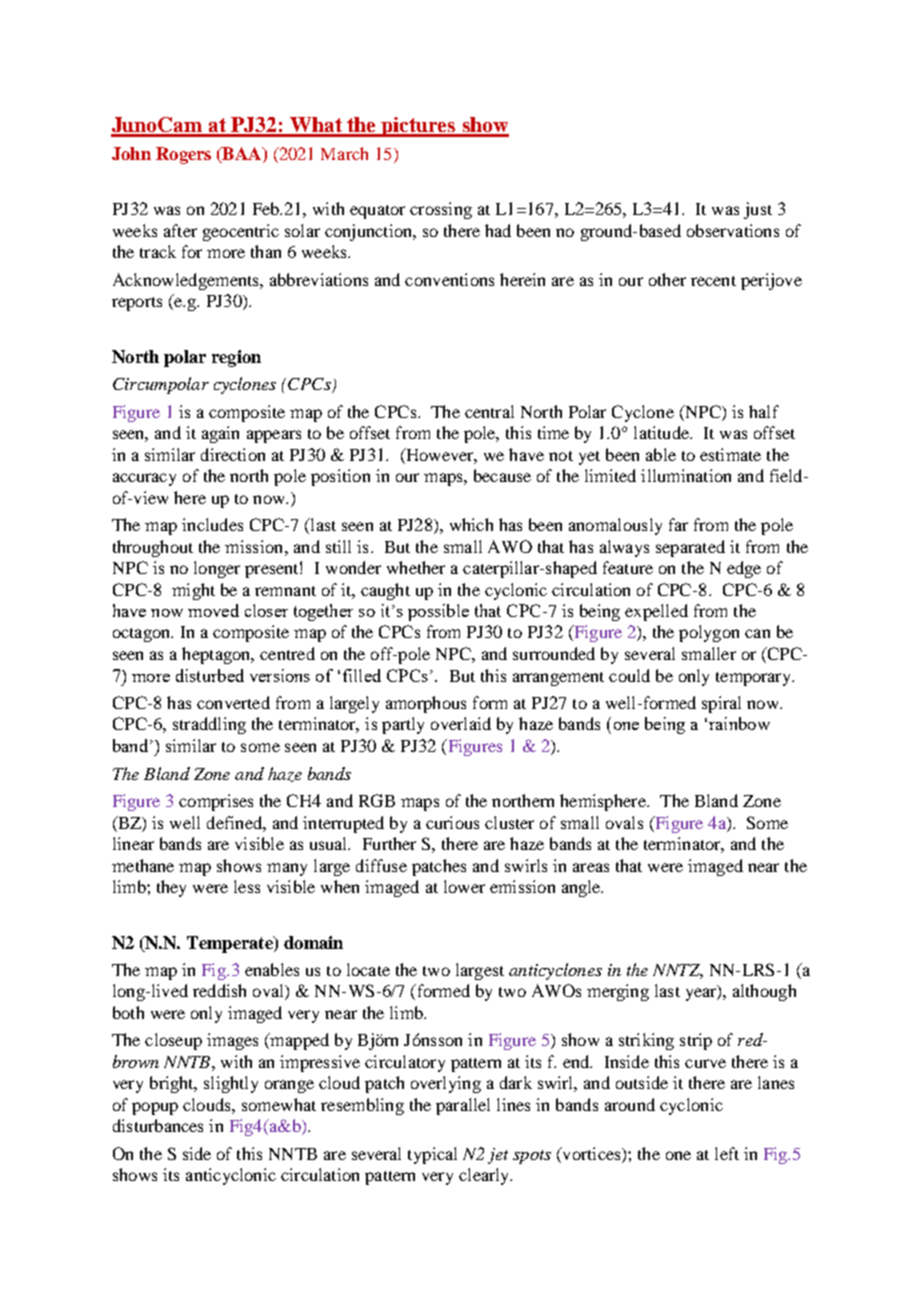  Describe the element at coordinates (709, 633) in the screenshot. I see `polygon` at that location.
